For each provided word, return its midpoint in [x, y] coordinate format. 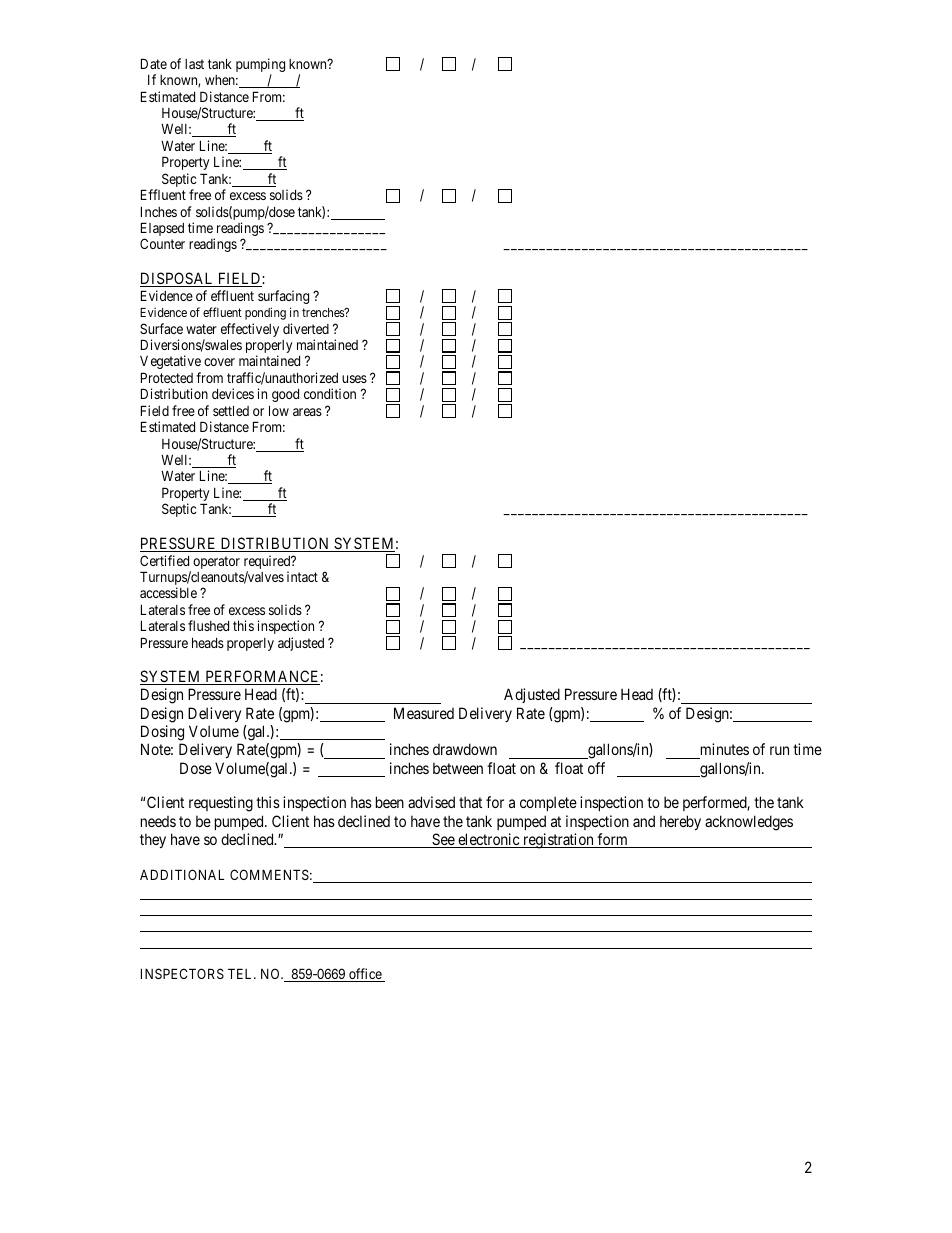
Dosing [162, 733]
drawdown [465, 749]
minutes [725, 749]
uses [354, 379]
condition [330, 393]
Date [154, 63]
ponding [265, 313]
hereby [680, 822]
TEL [242, 973]
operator [216, 562]
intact [302, 576]
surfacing [283, 297]
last [194, 64]
